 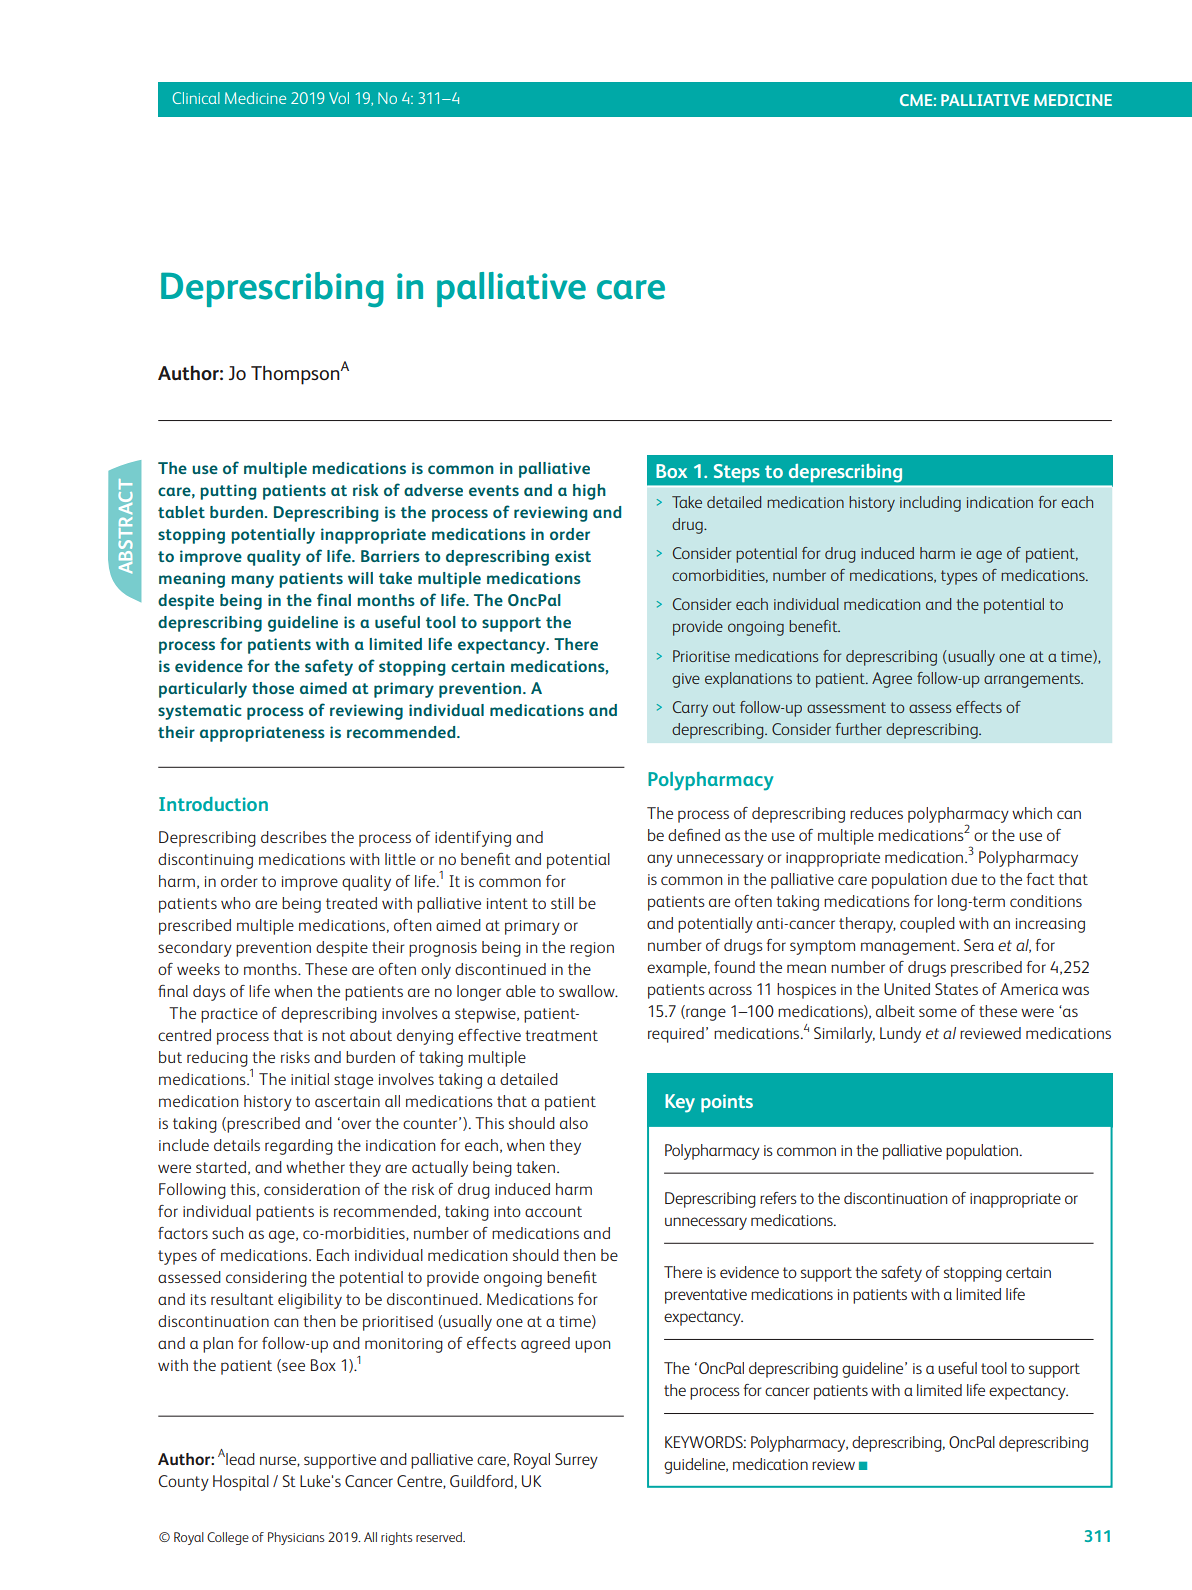 I want to click on Surrey, so click(x=576, y=1461).
